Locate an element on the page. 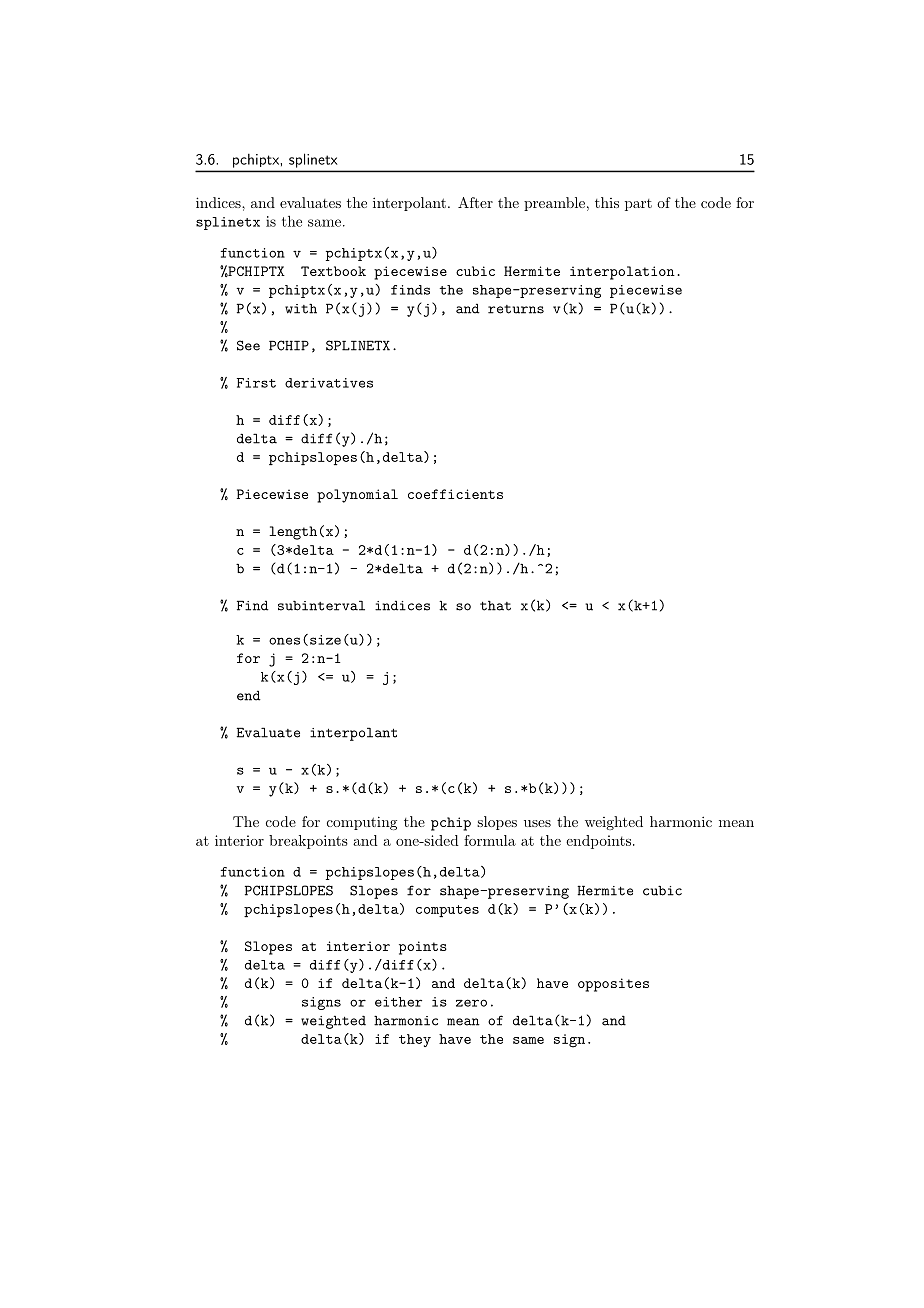 The height and width of the page is (1308, 924). formula is located at coordinates (490, 840).
